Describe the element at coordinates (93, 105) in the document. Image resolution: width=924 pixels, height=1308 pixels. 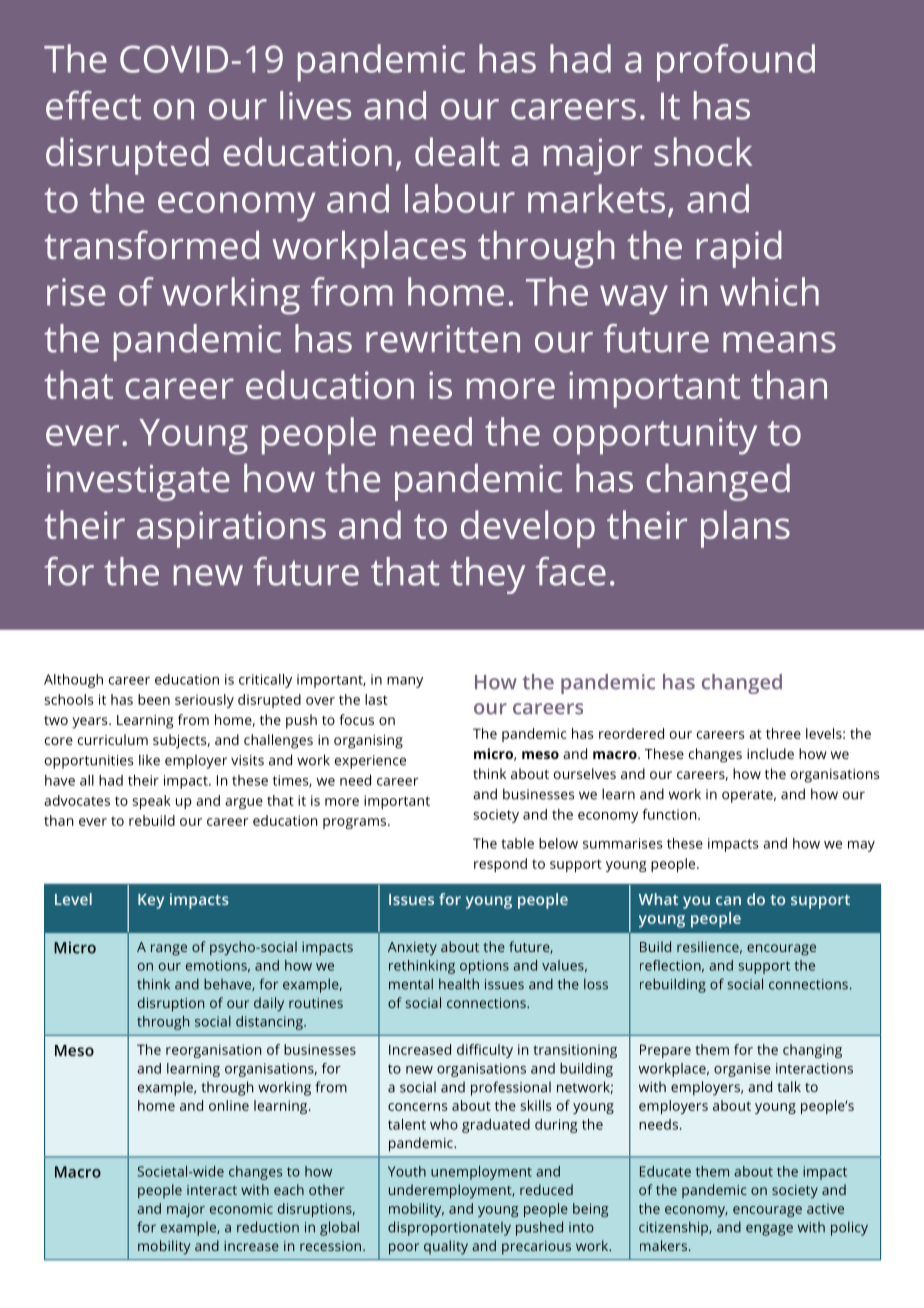
I see `effect` at that location.
